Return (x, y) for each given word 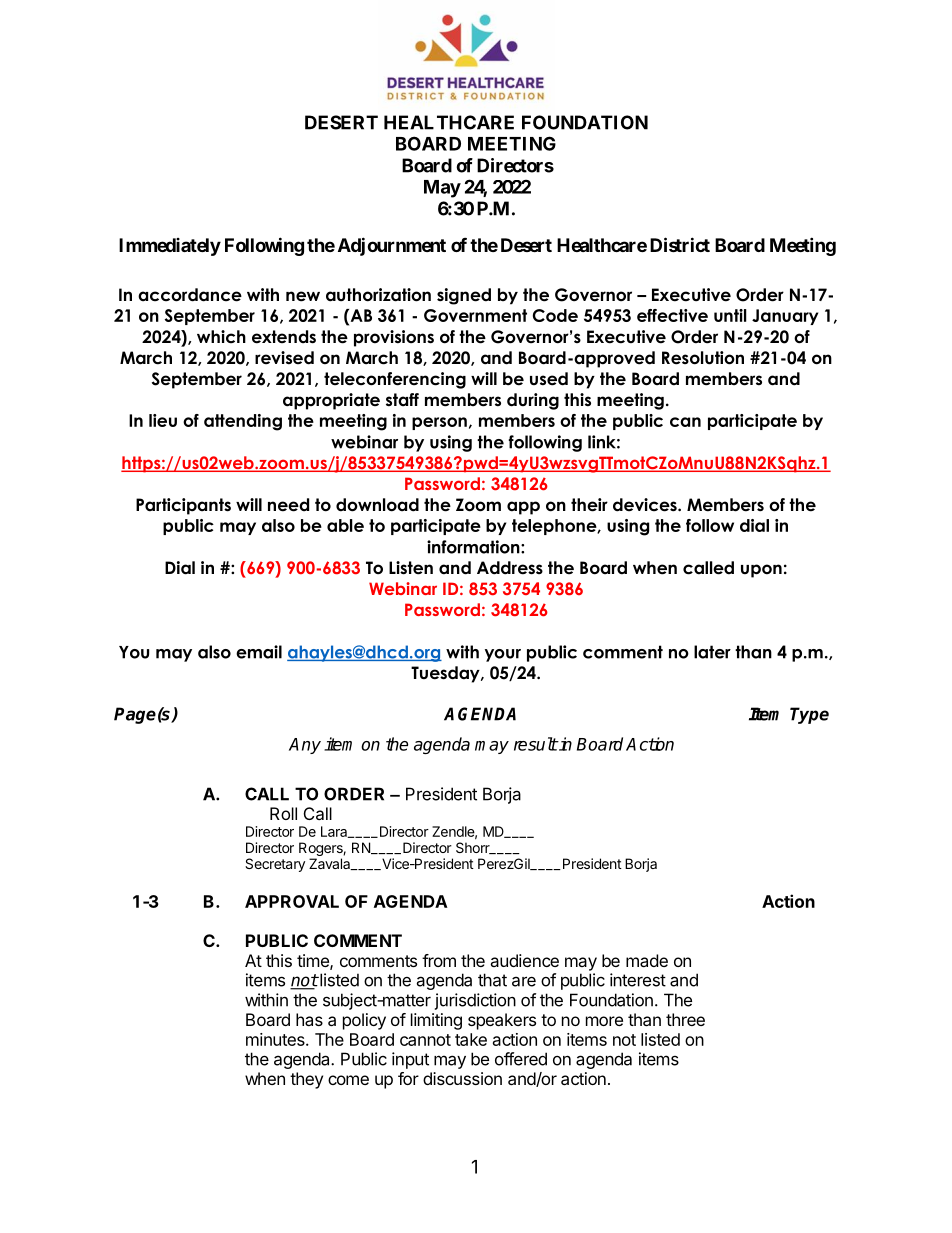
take (471, 1039)
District (680, 244)
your (503, 655)
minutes (276, 1039)
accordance (190, 295)
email (259, 652)
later (712, 652)
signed (464, 296)
